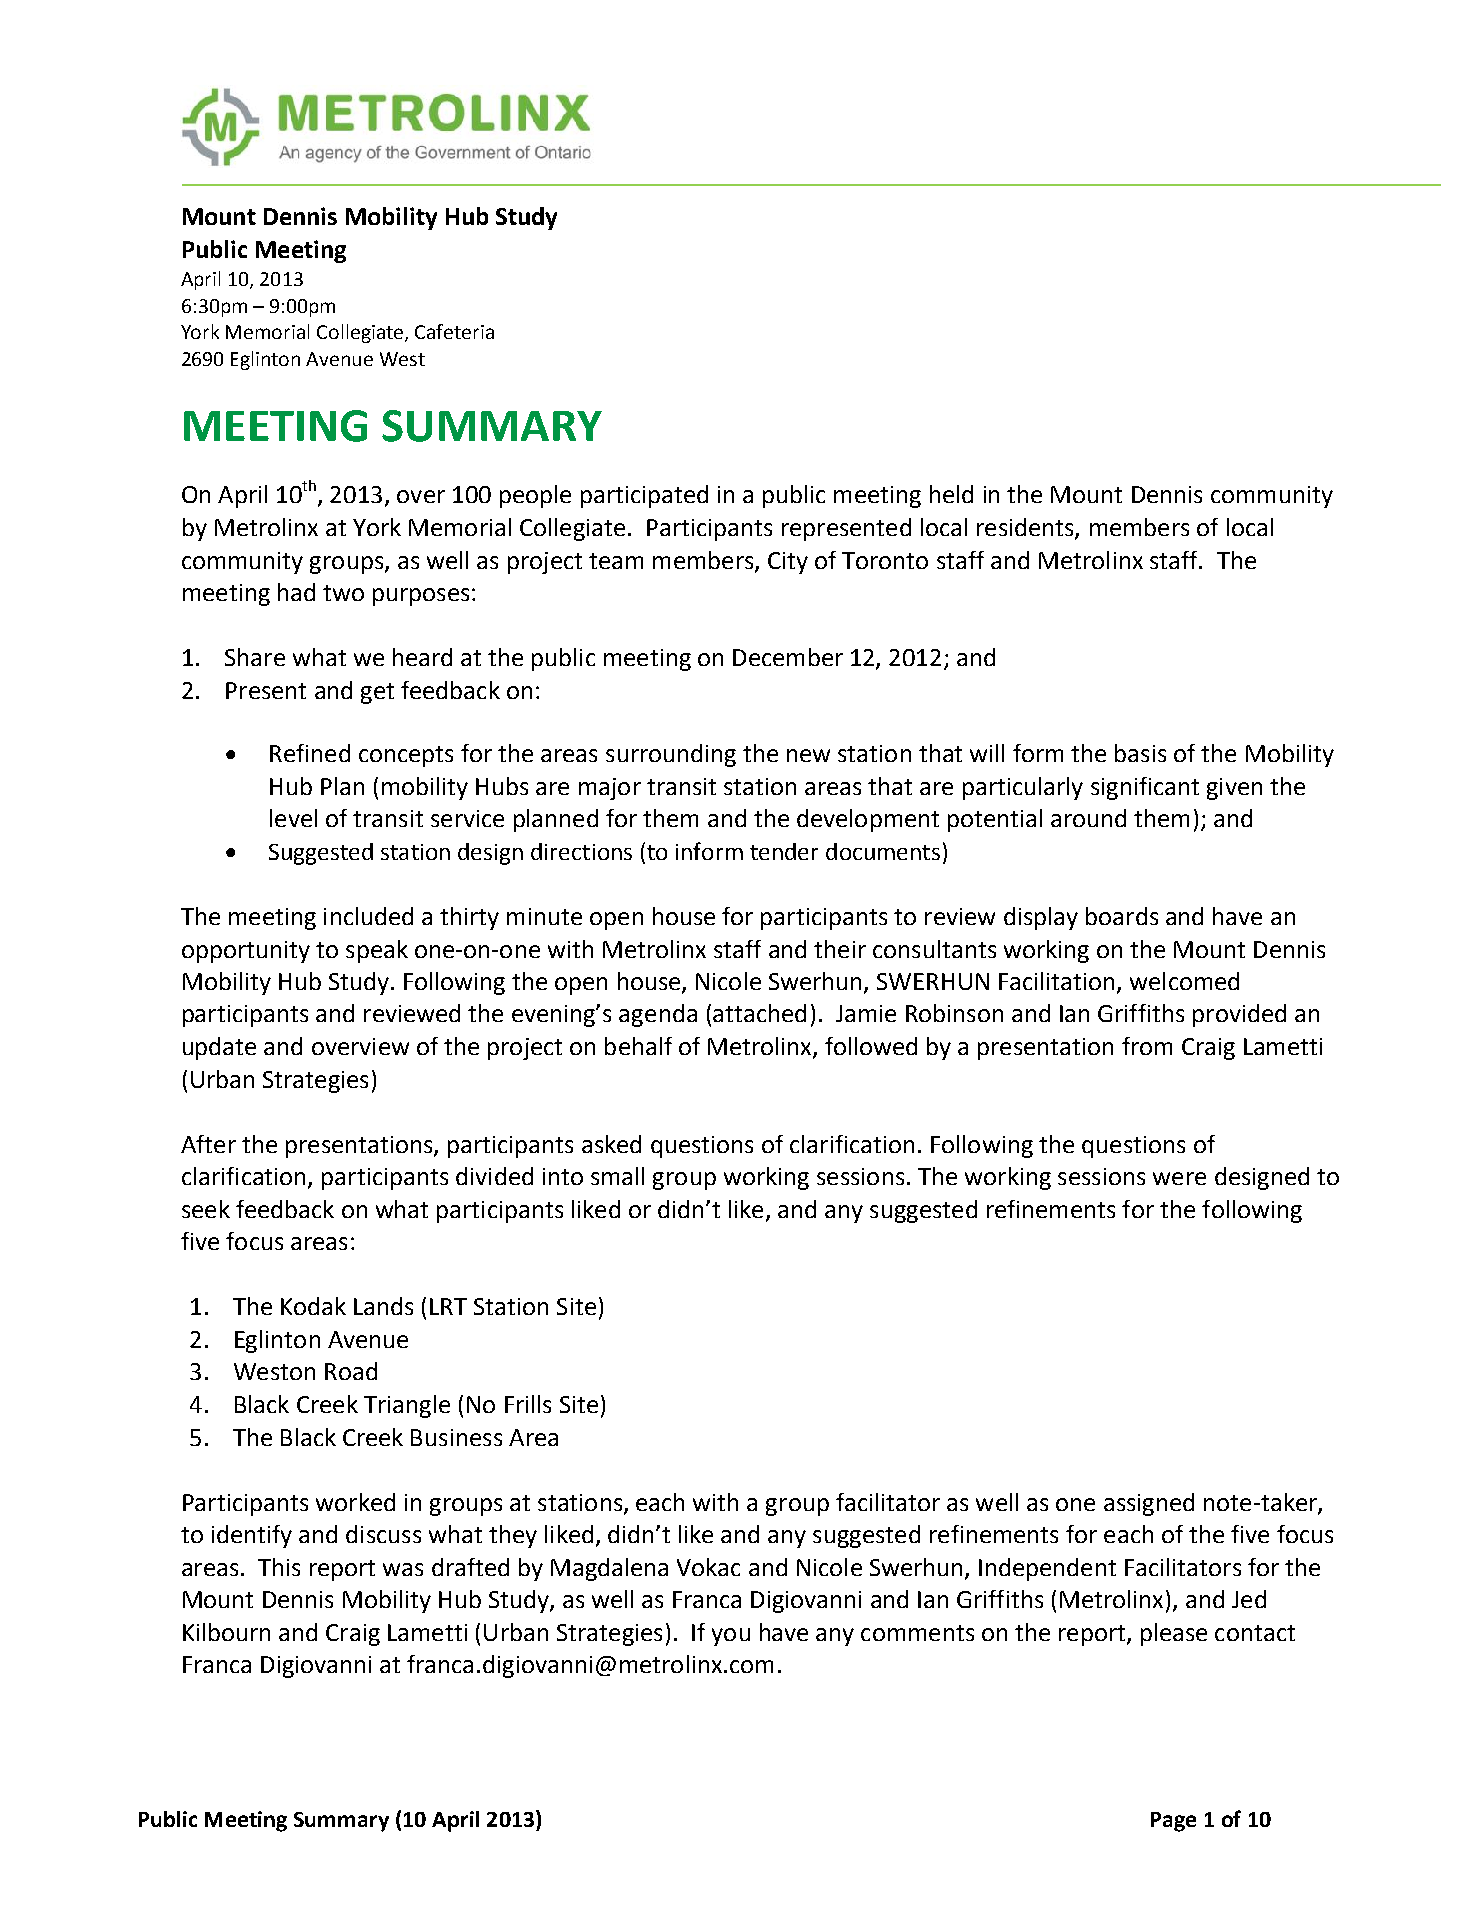 The width and height of the page is (1483, 1919). I want to click on residents, so click(1026, 528).
